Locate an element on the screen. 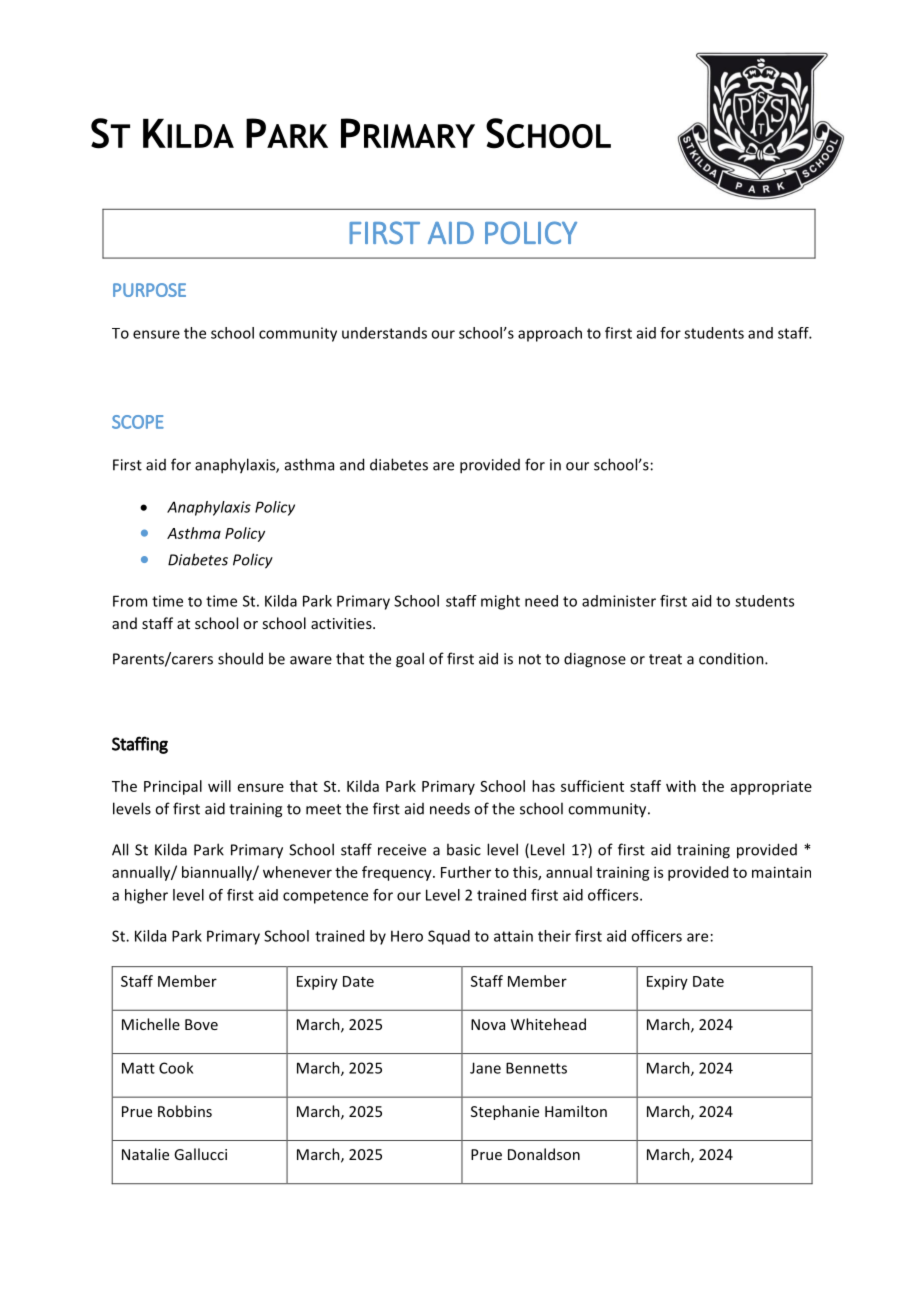 This screenshot has height=1308, width=924. higher is located at coordinates (146, 896).
